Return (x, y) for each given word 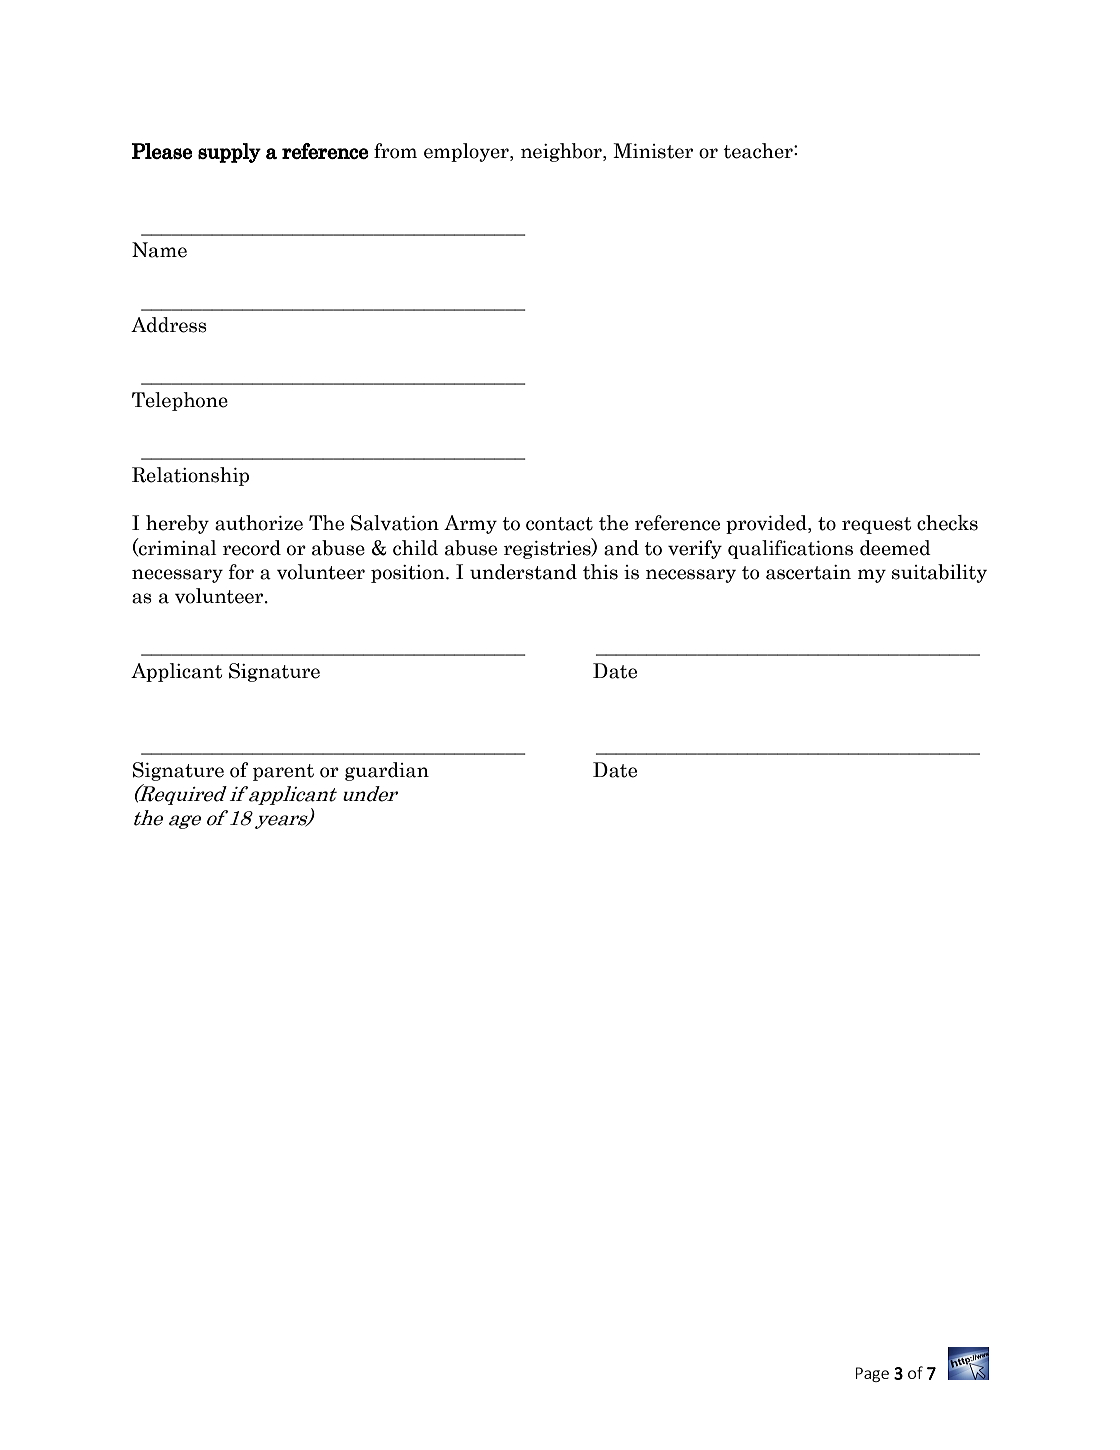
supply (229, 153)
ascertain (808, 572)
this (600, 572)
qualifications (790, 549)
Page (872, 1374)
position (409, 574)
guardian (387, 771)
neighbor (562, 152)
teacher (759, 151)
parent (283, 772)
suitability (939, 573)
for (241, 572)
